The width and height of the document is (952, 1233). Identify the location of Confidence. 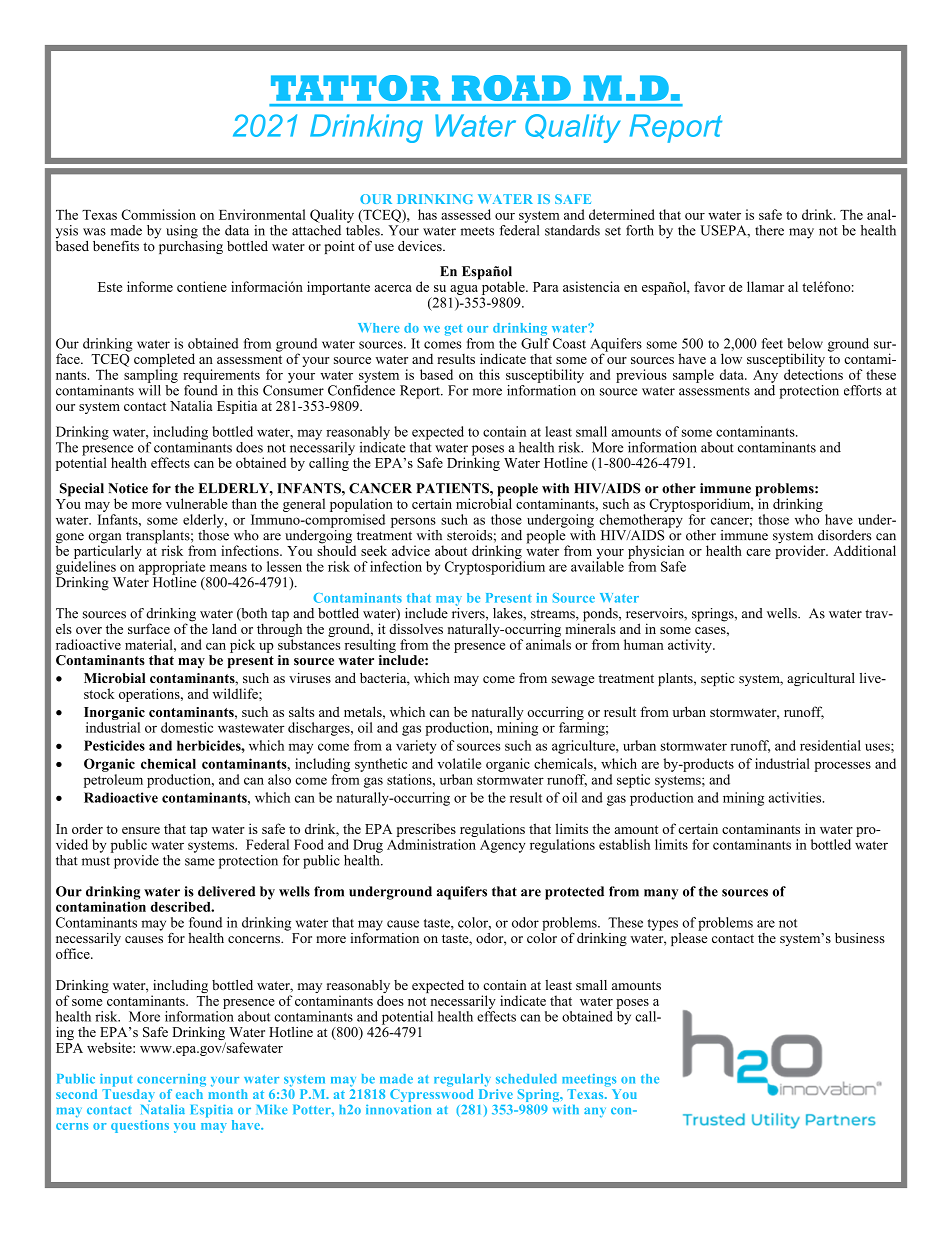
(361, 390).
